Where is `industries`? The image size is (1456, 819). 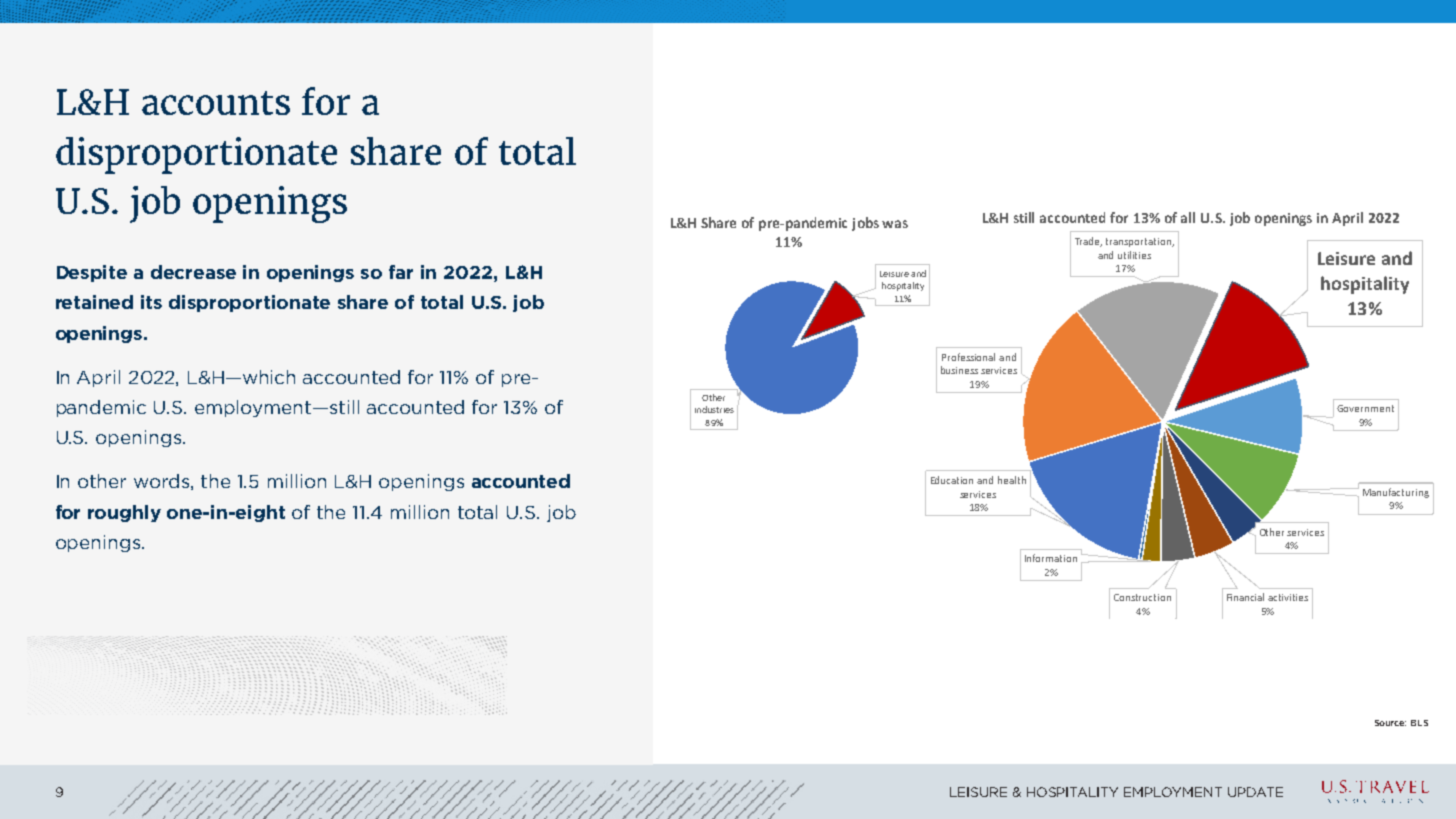
industries is located at coordinates (714, 409).
